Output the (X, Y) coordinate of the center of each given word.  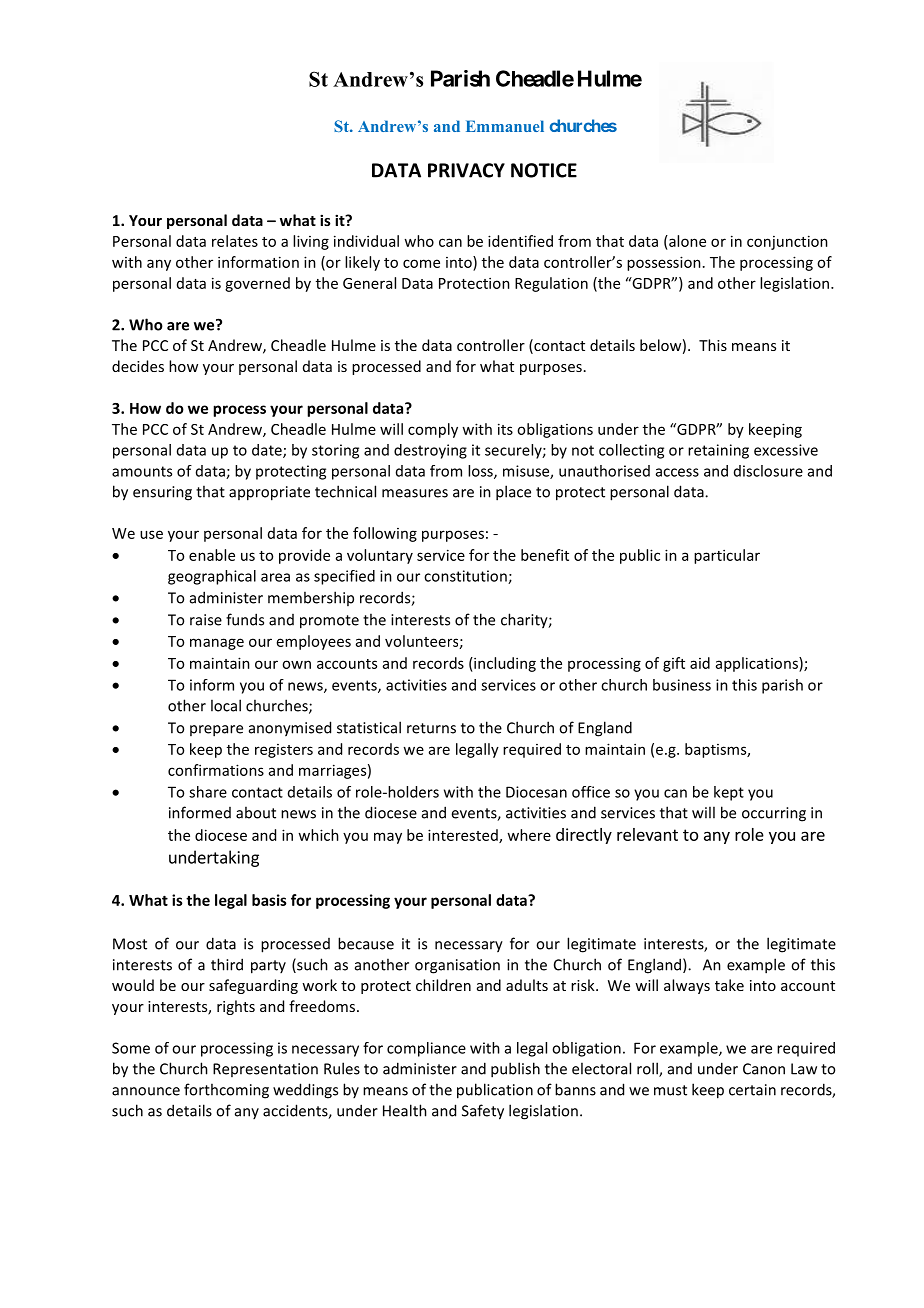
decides (138, 366)
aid (700, 663)
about (256, 812)
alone (686, 241)
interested (464, 836)
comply (433, 430)
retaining (718, 451)
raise (206, 620)
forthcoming (226, 1091)
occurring (774, 814)
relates (235, 241)
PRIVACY (466, 170)
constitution (466, 577)
